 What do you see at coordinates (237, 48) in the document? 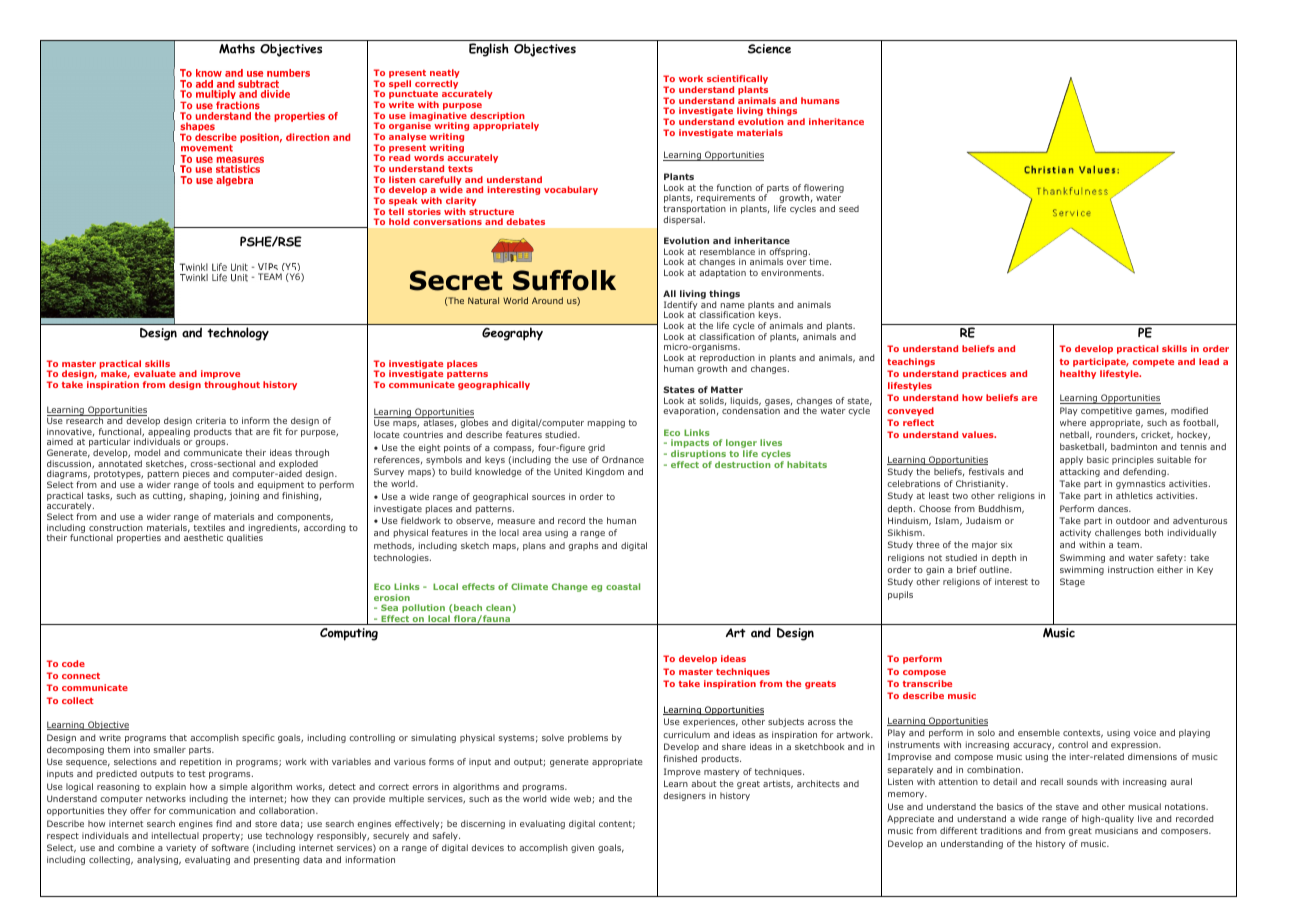
I see `Maths` at bounding box center [237, 48].
